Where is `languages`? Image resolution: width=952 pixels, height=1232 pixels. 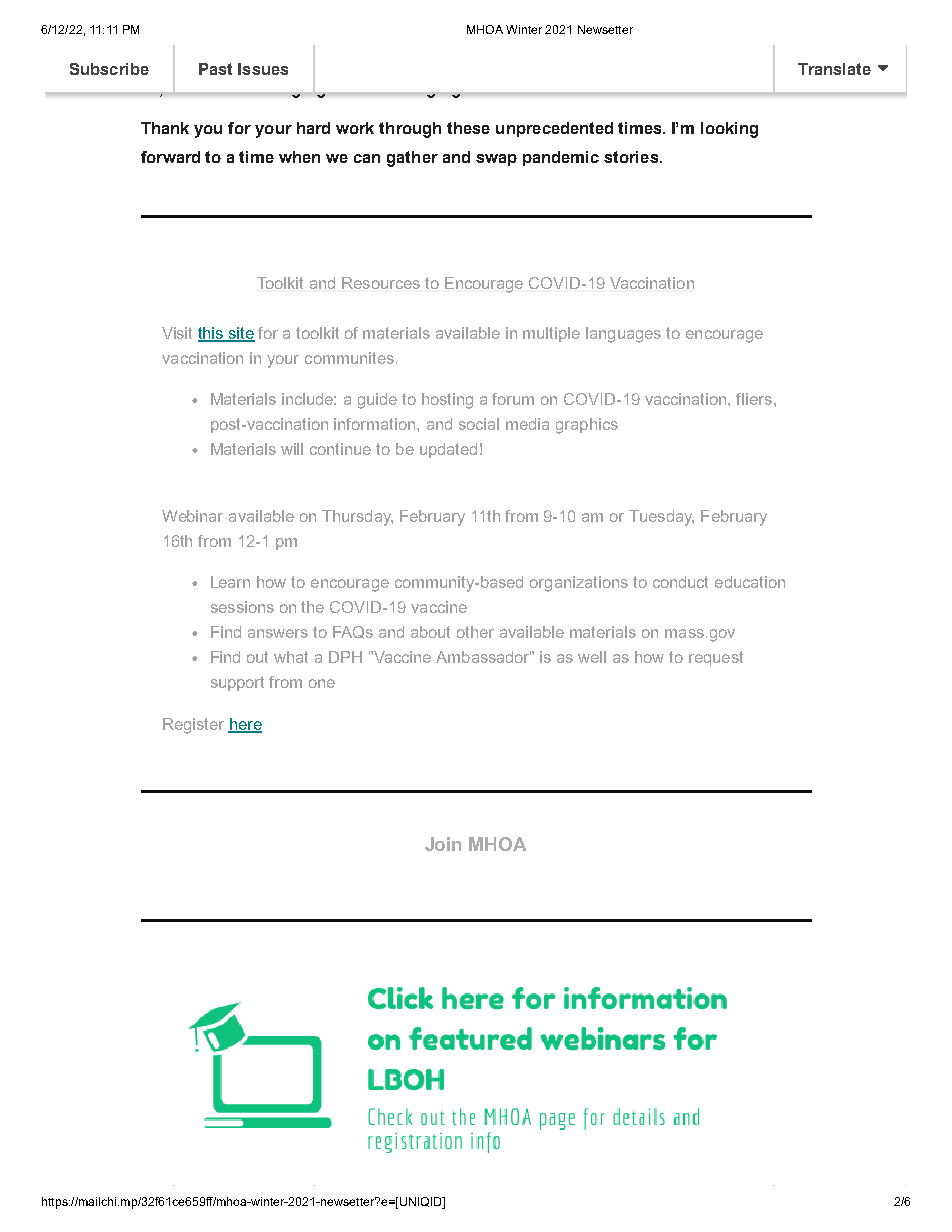 languages is located at coordinates (623, 335).
